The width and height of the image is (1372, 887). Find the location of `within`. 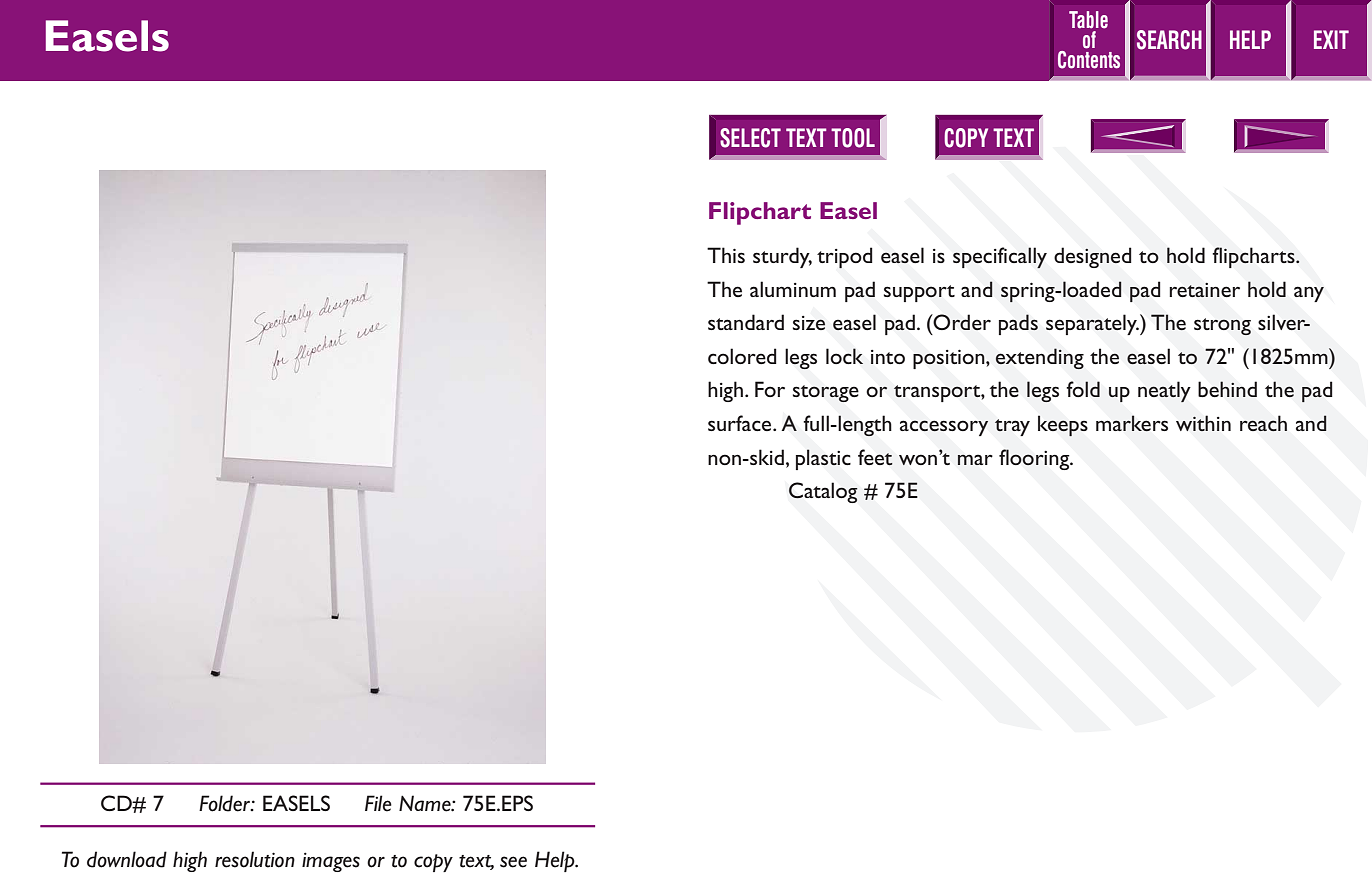

within is located at coordinates (1203, 423).
